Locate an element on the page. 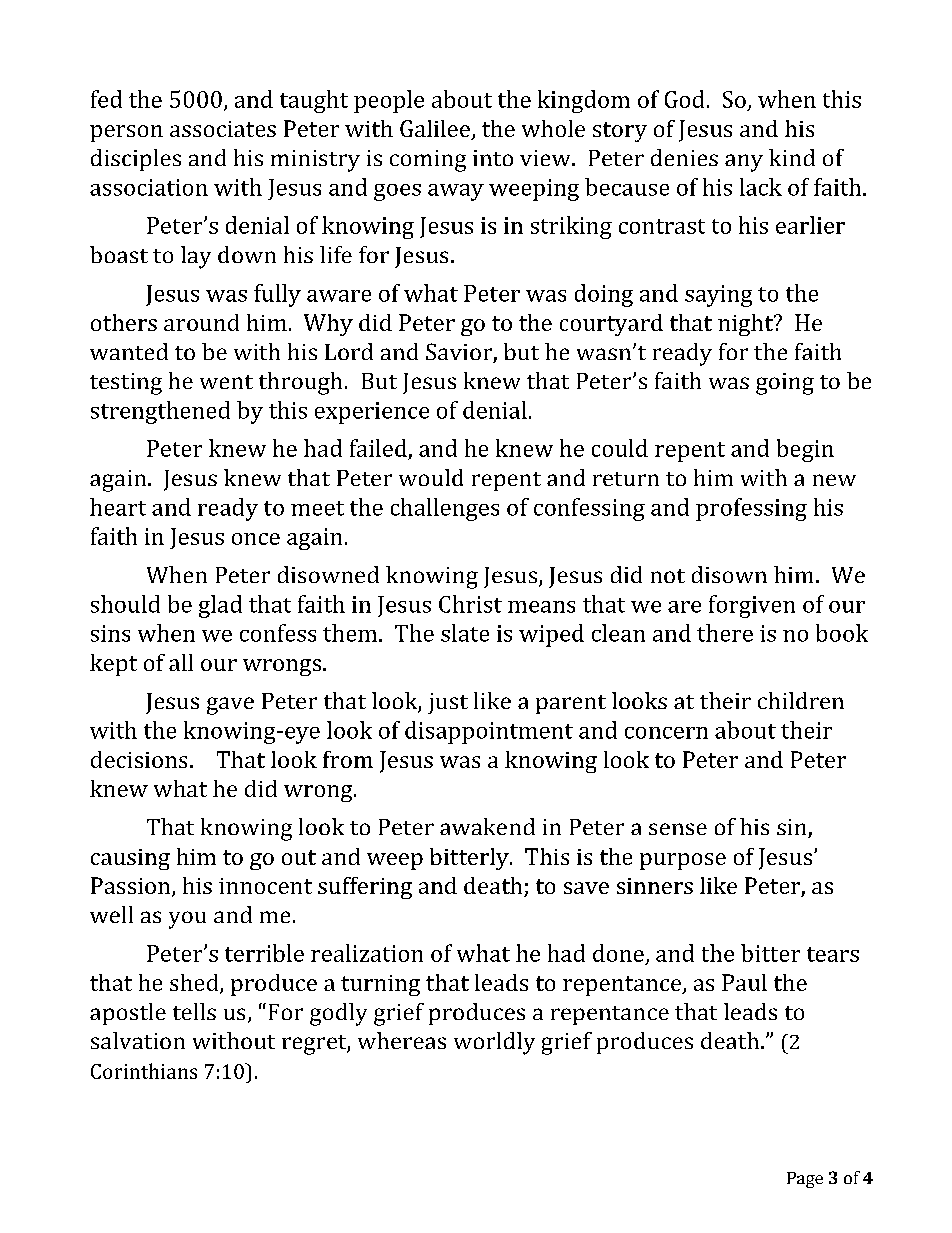 The height and width of the document is (1233, 952). professing is located at coordinates (751, 509).
